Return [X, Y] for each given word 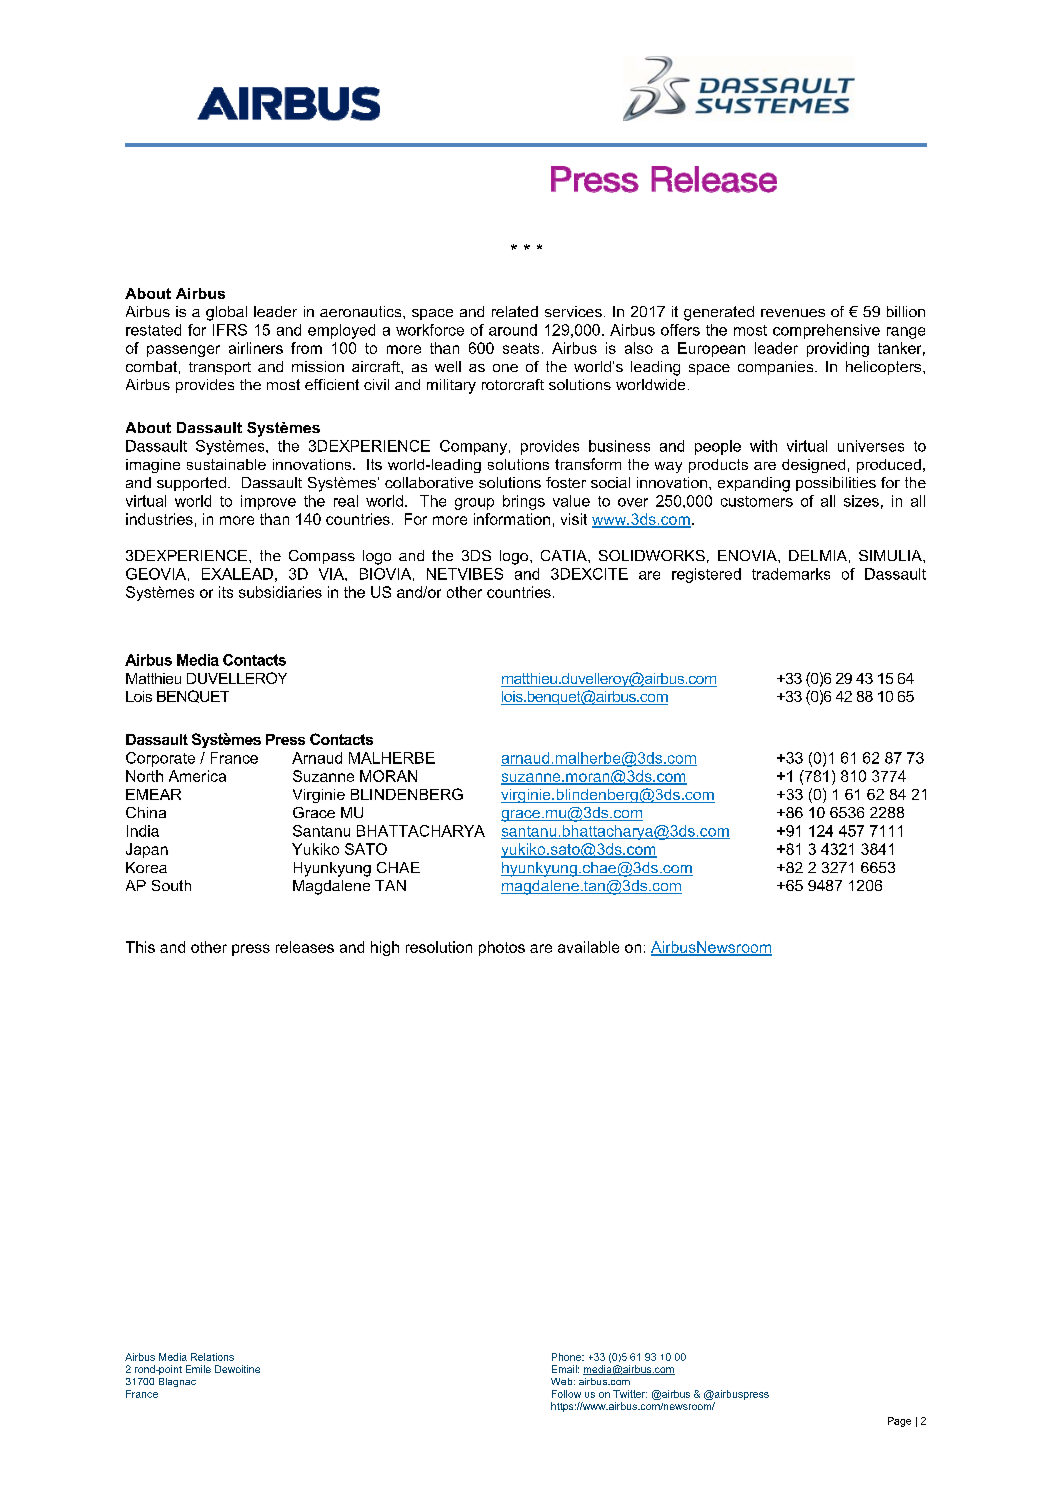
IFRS [230, 330]
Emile [198, 1369]
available [588, 947]
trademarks [791, 574]
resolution [439, 947]
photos [502, 948]
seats [521, 348]
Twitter [630, 1394]
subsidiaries [280, 592]
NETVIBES [465, 574]
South [171, 885]
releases [305, 947]
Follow [566, 1394]
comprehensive [826, 331]
